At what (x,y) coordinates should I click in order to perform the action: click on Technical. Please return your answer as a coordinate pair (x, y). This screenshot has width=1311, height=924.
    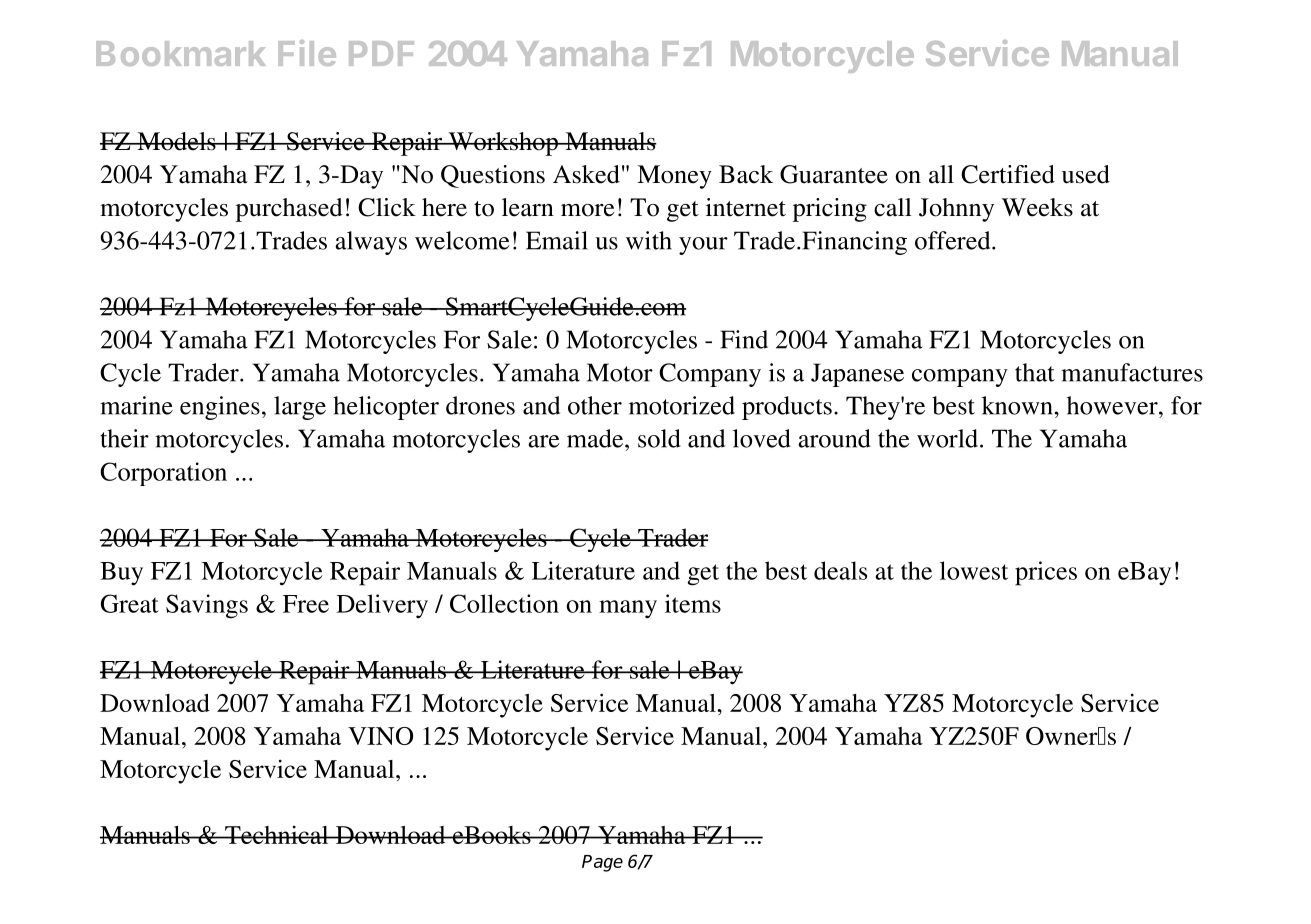
    Looking at the image, I should click on (277, 834).
